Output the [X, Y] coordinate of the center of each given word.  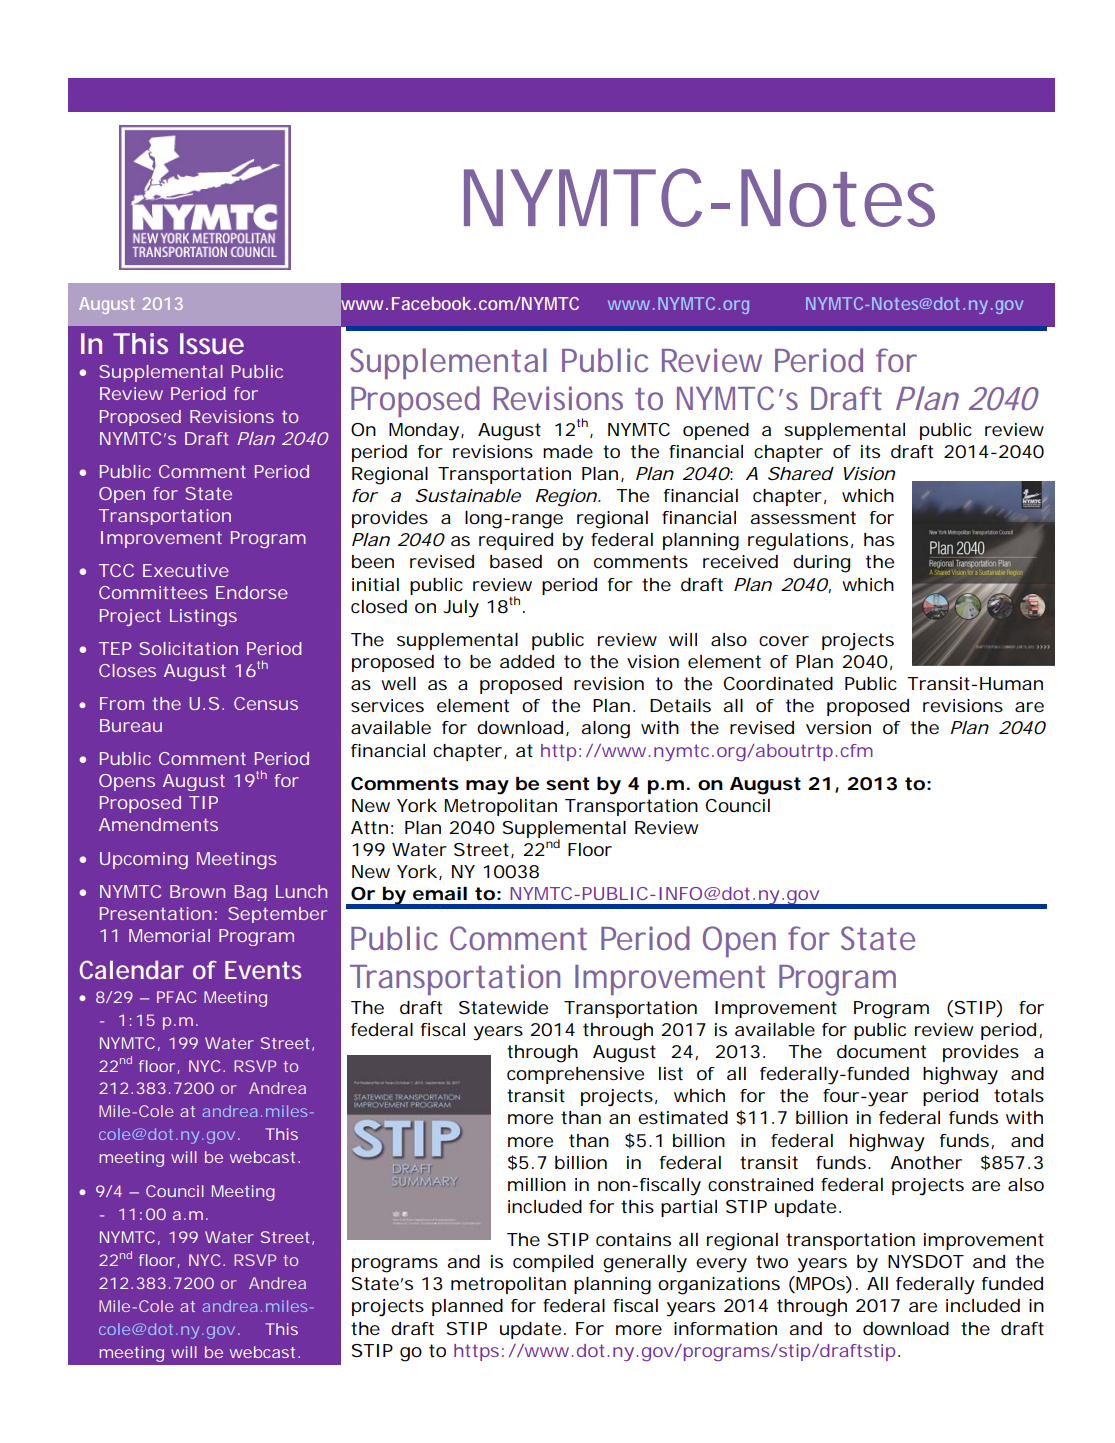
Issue [212, 343]
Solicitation [189, 648]
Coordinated [778, 683]
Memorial [169, 935]
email [440, 894]
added [527, 661]
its [870, 451]
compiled [553, 1263]
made [568, 451]
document [881, 1051]
